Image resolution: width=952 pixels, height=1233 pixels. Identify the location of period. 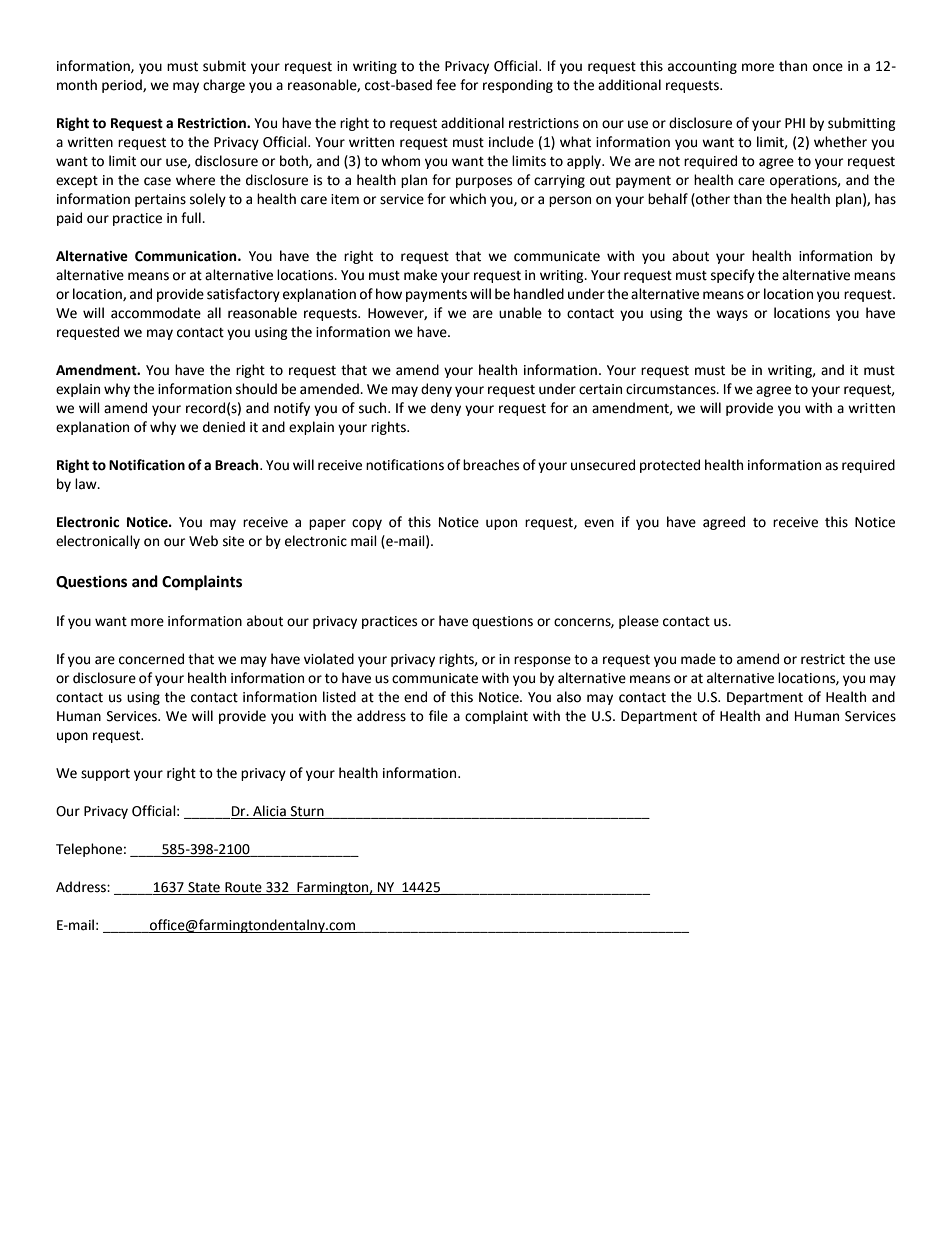
(123, 86).
